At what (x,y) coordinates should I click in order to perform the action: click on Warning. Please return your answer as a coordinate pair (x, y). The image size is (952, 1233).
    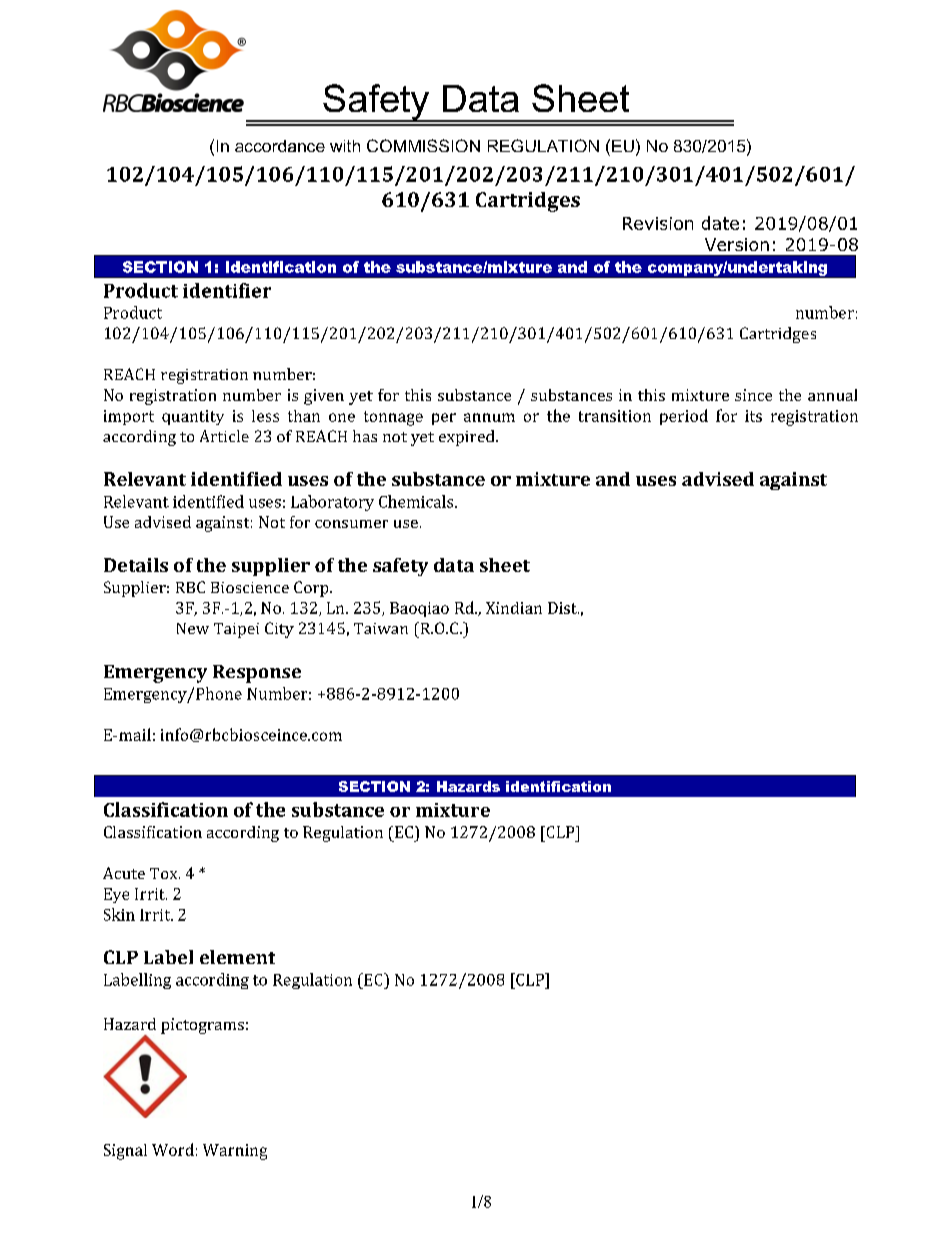
    Looking at the image, I should click on (235, 1152).
